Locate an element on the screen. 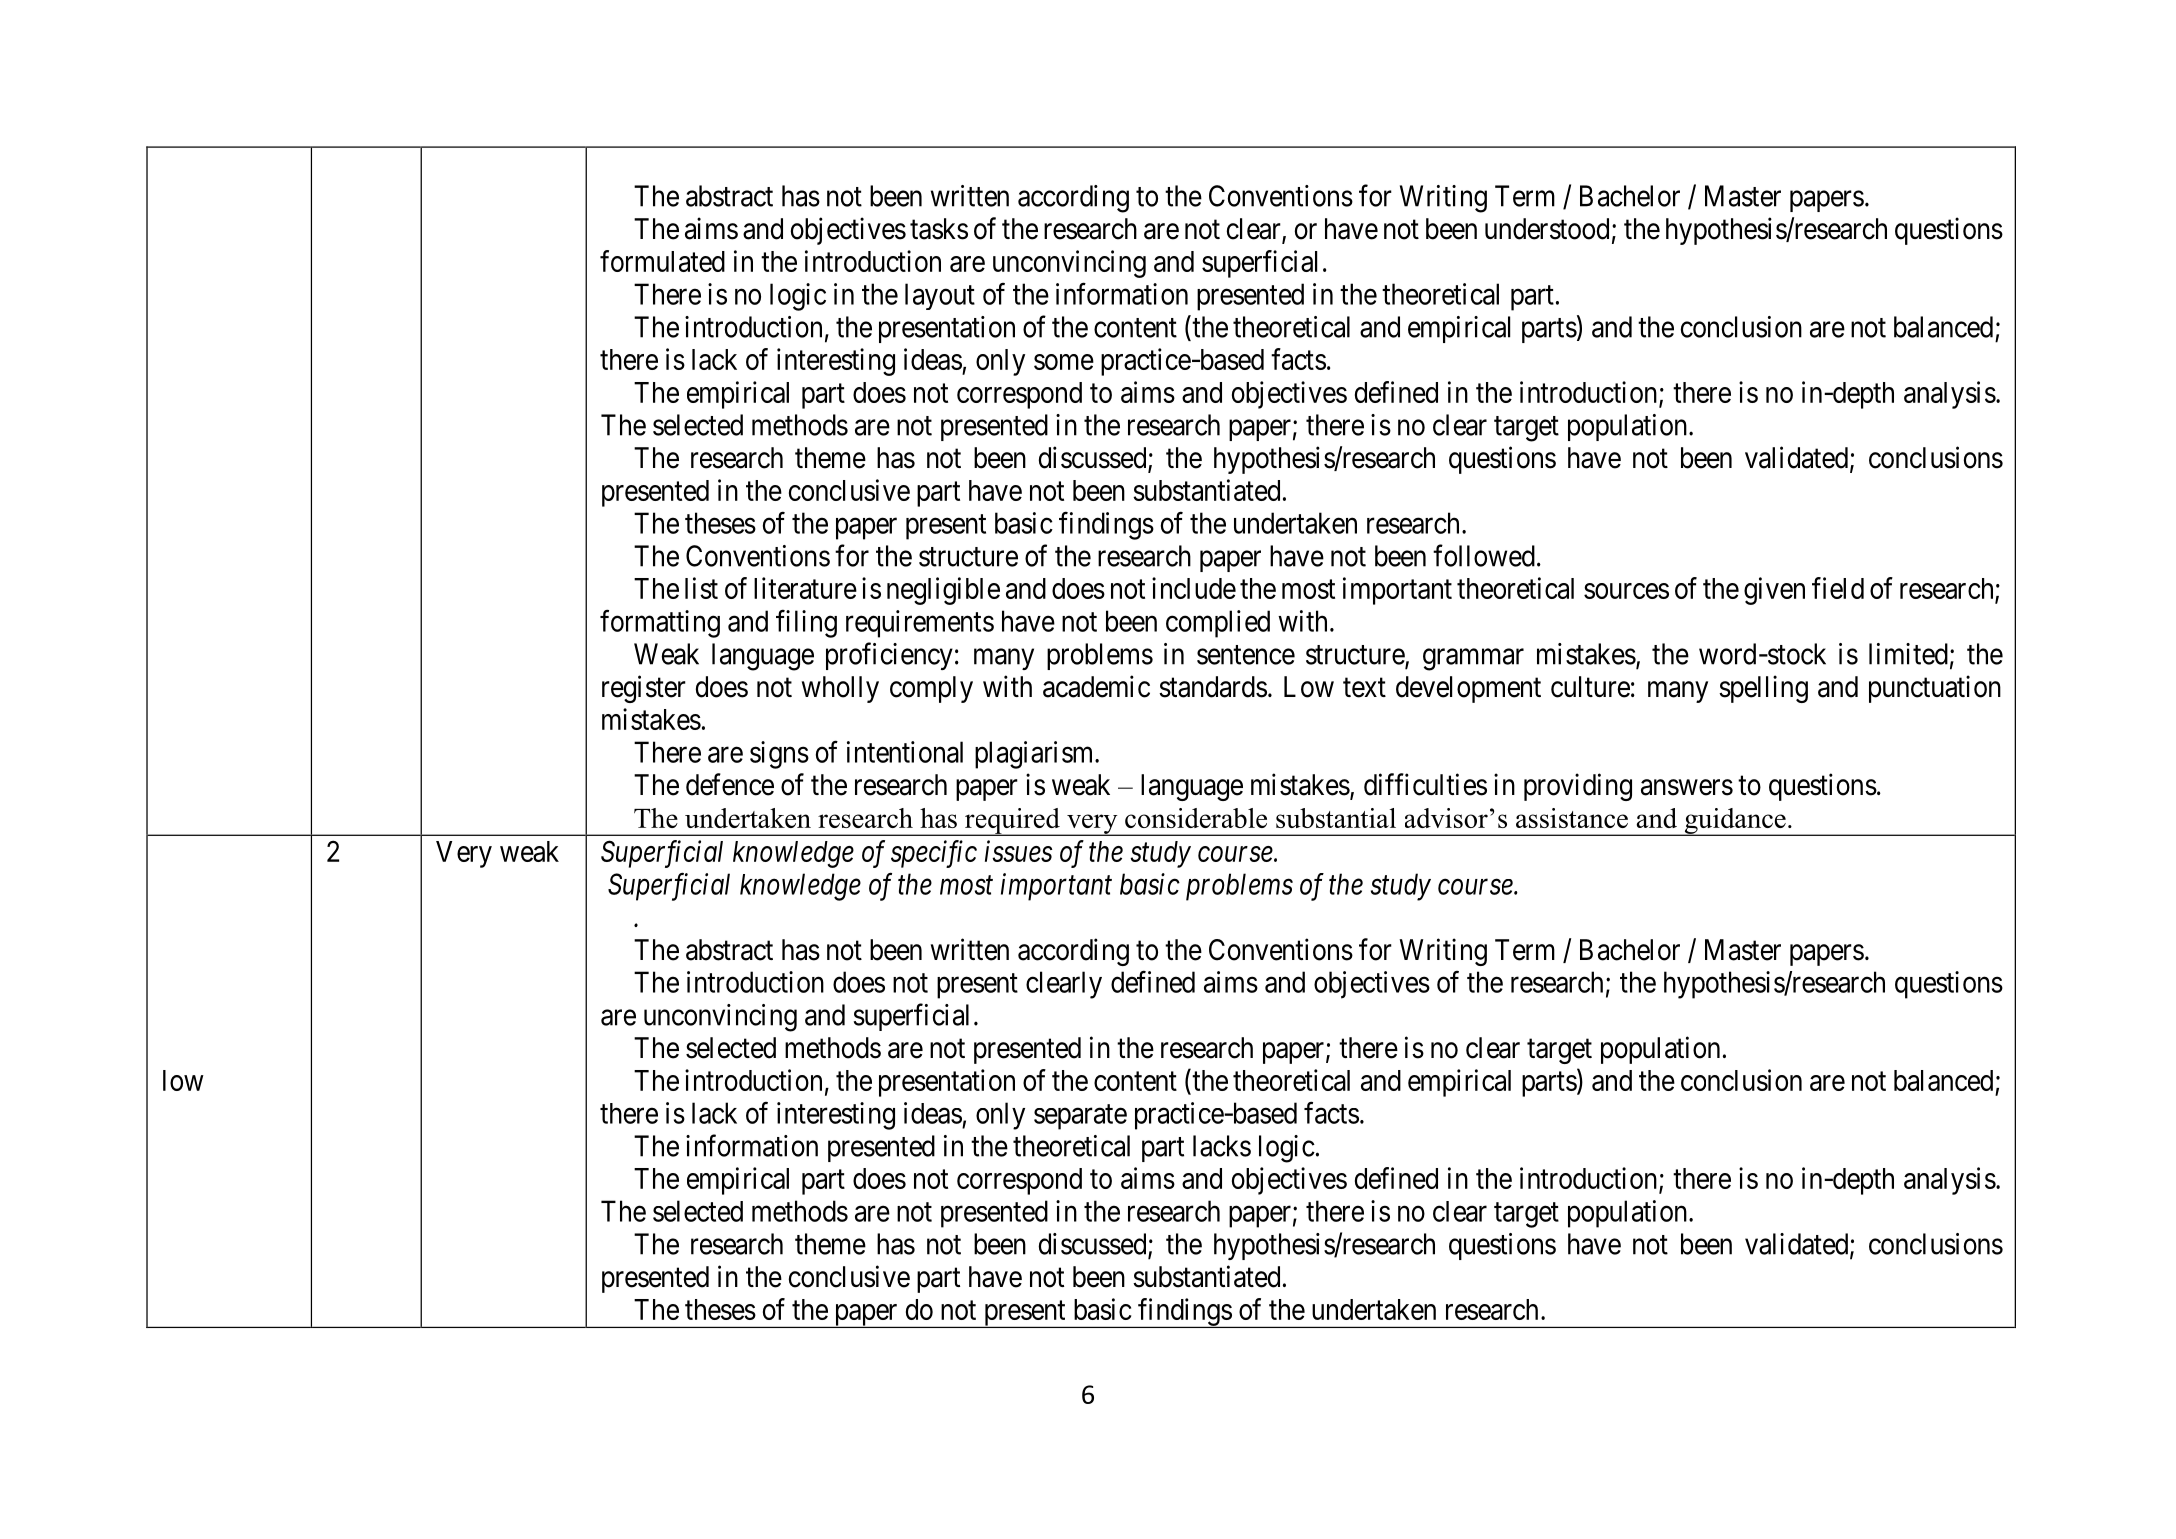 This screenshot has height=1539, width=2176. guidance is located at coordinates (1735, 822).
